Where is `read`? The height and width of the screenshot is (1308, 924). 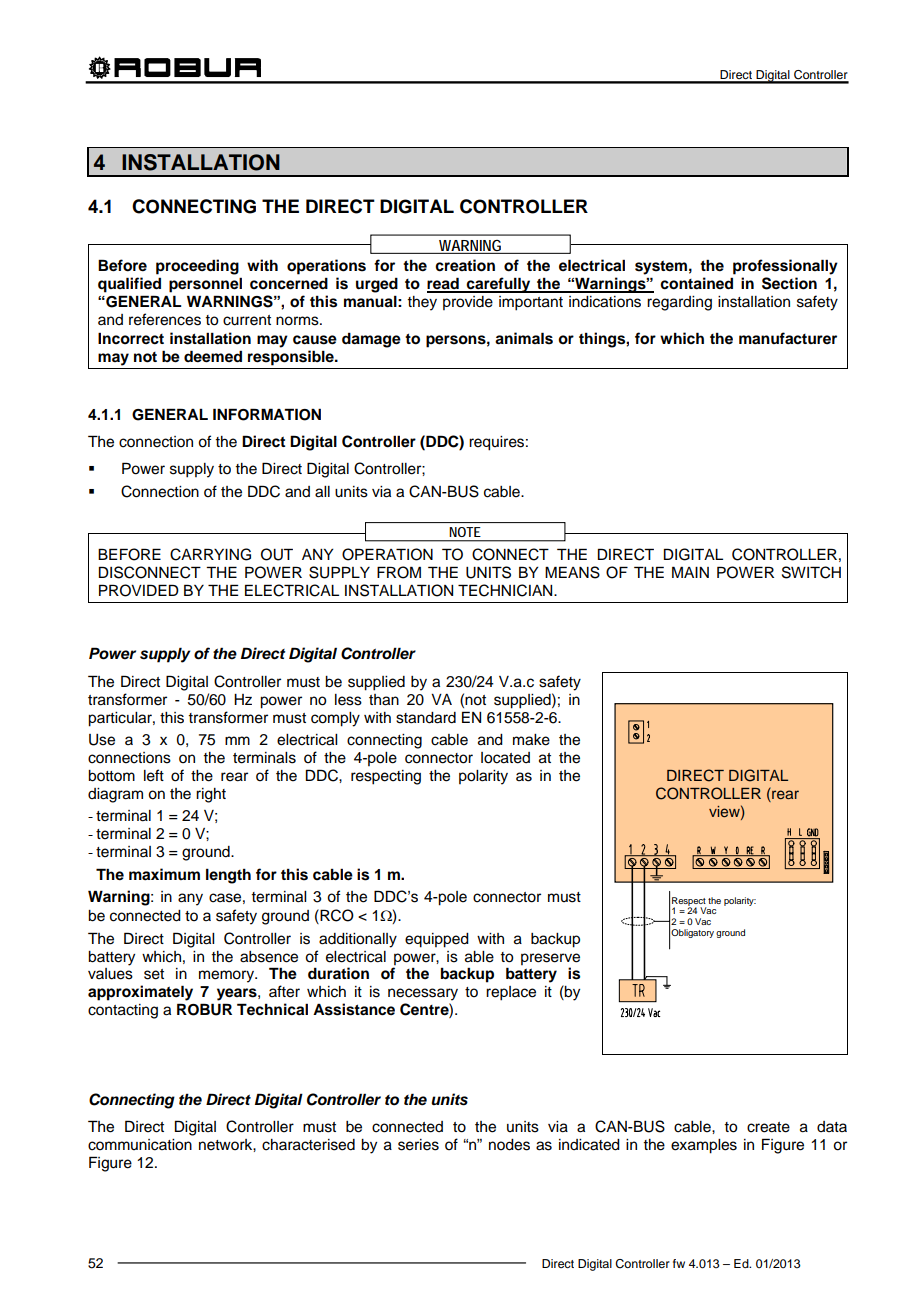
read is located at coordinates (444, 284).
